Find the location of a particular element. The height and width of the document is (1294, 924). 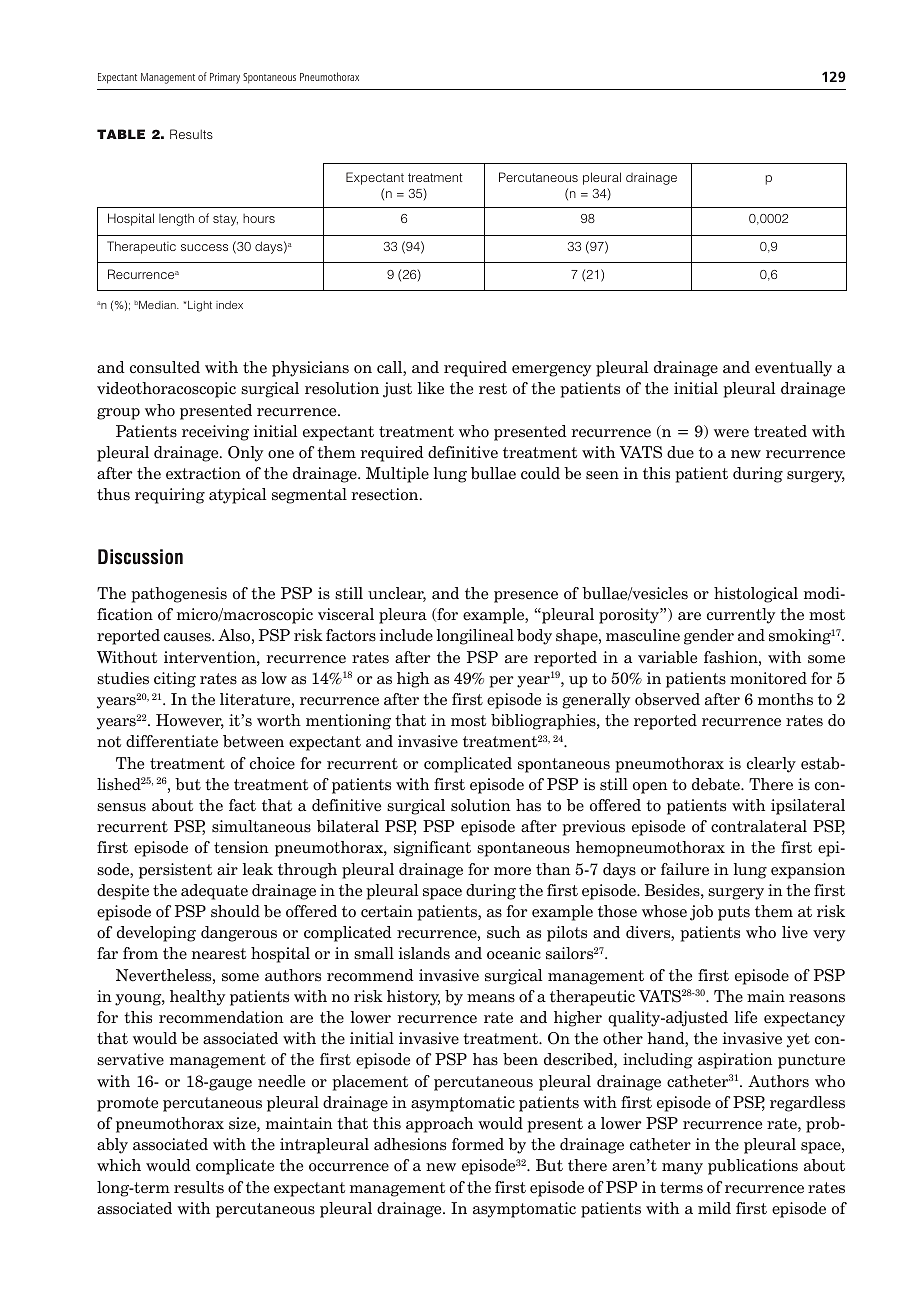

publications is located at coordinates (753, 1167).
